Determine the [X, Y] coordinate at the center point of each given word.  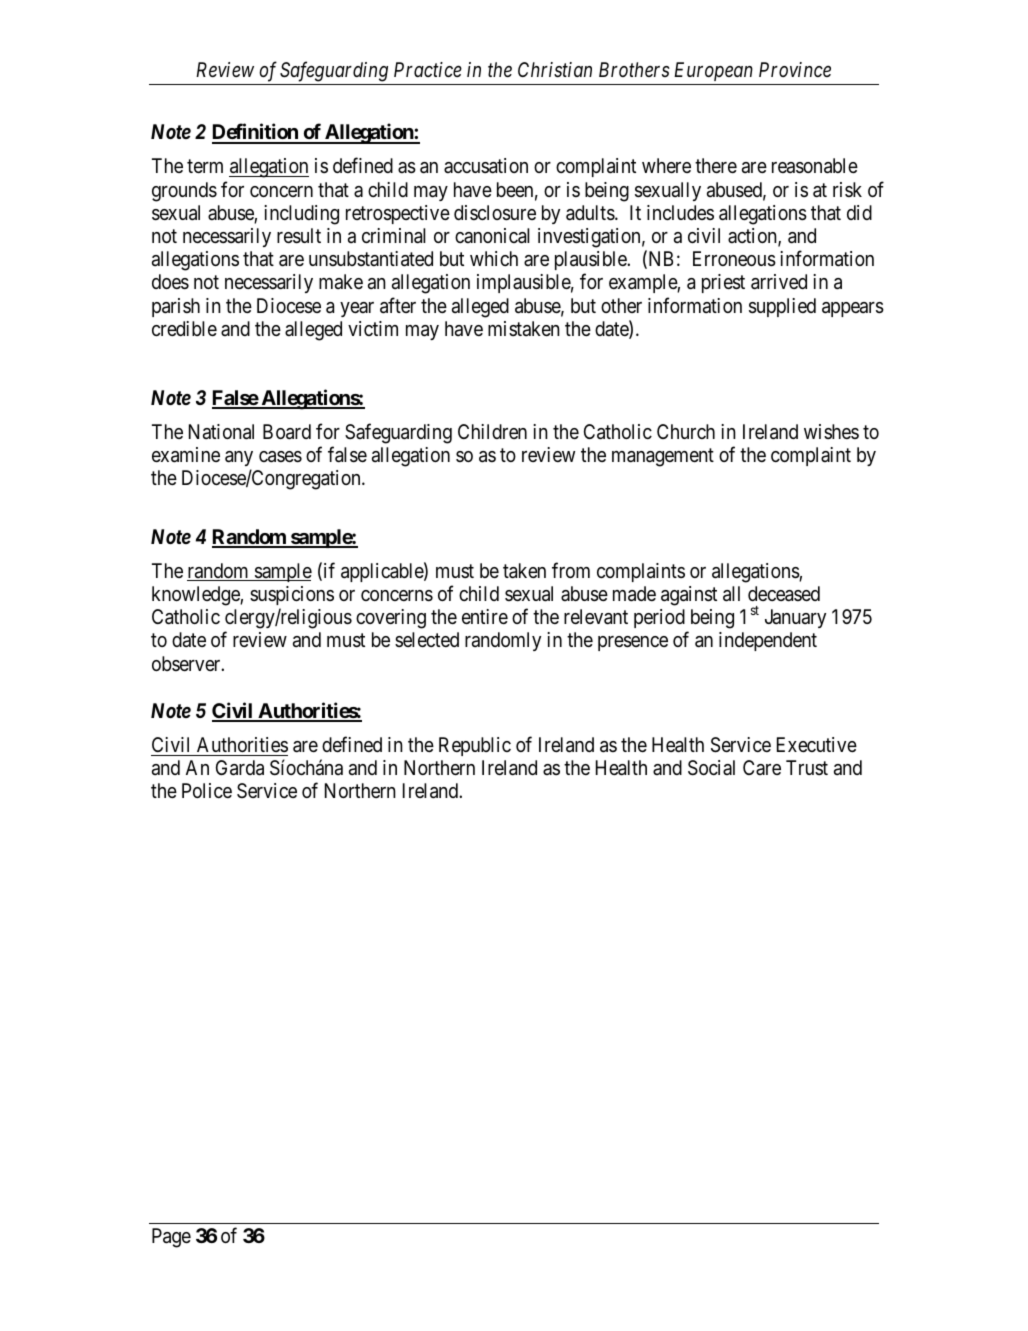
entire [485, 616]
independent [768, 641]
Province [795, 69]
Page [171, 1238]
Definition [256, 133]
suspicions [292, 595]
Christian [555, 70]
